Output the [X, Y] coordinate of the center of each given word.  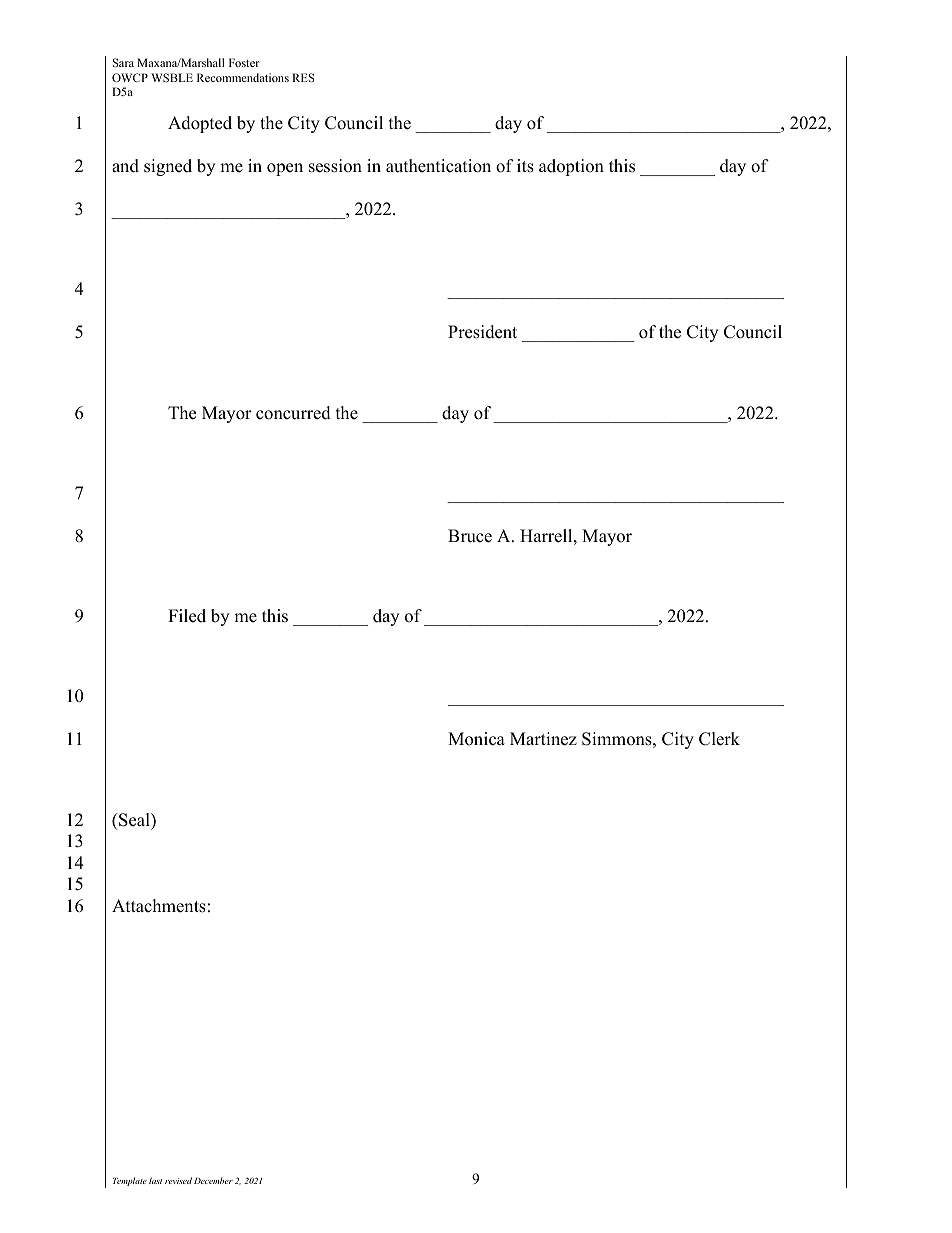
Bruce [470, 536]
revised [178, 1180]
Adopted [200, 124]
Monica [476, 739]
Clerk [719, 739]
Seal [134, 820]
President [482, 332]
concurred [293, 413]
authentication [438, 166]
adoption [571, 167]
